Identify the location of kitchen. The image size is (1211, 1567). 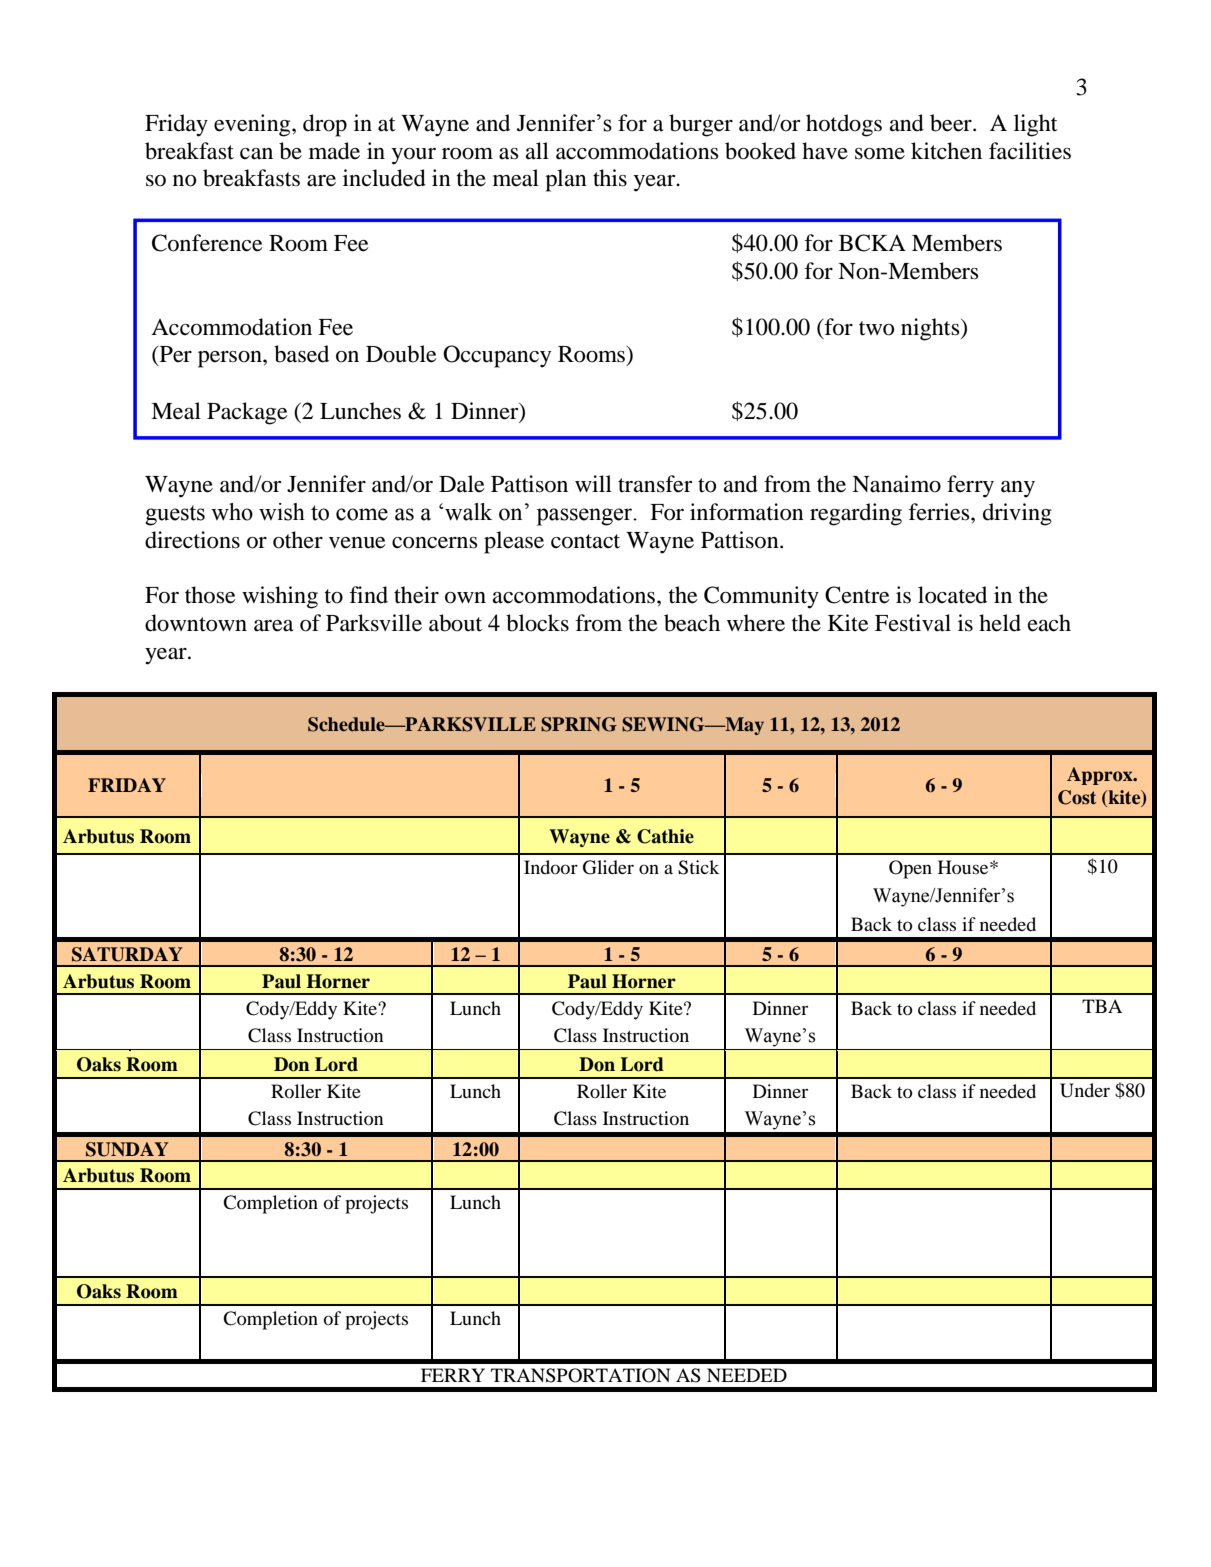
(946, 151).
